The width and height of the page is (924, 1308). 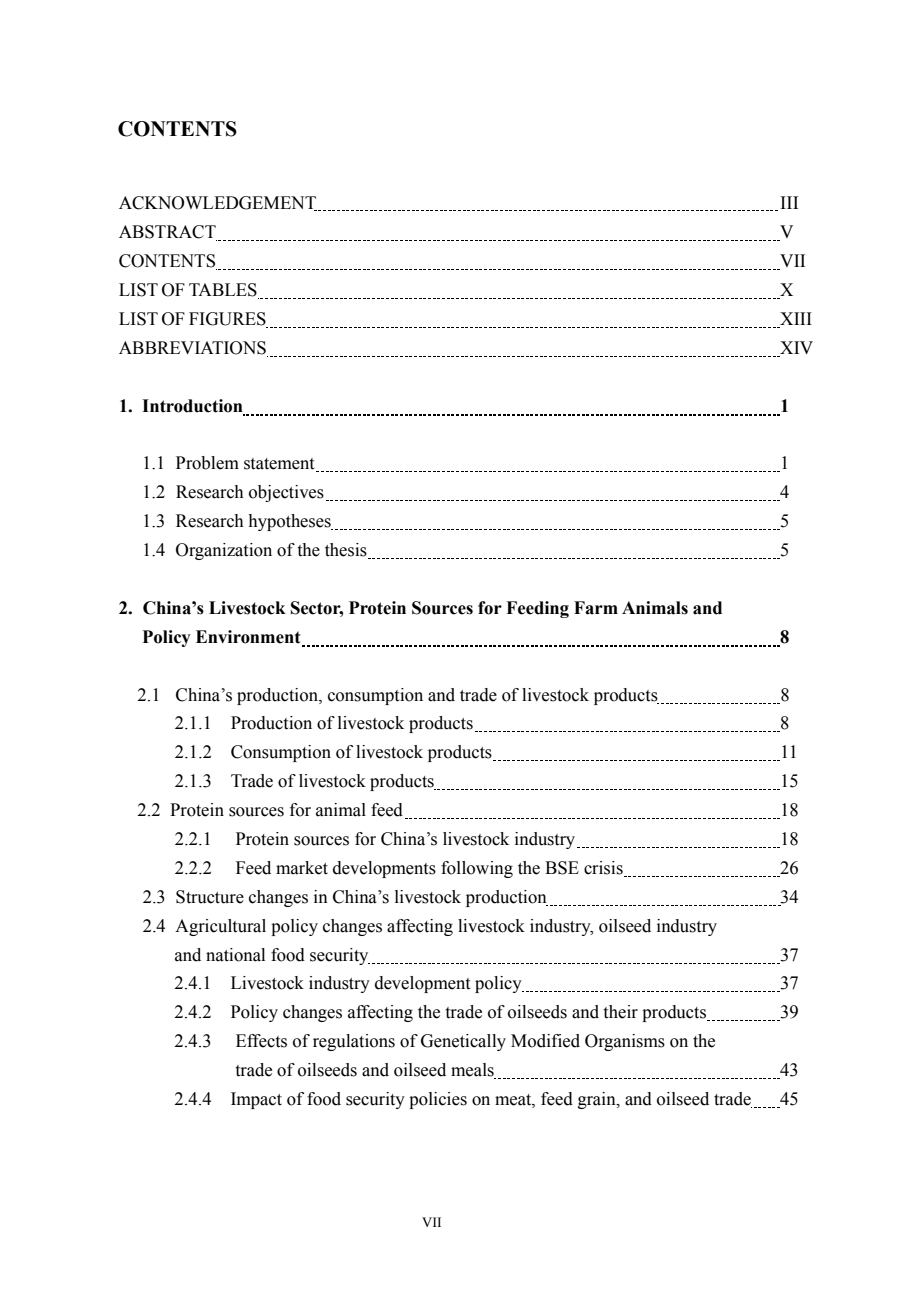 I want to click on ACKNOWLEDGEMENT, so click(x=219, y=203).
